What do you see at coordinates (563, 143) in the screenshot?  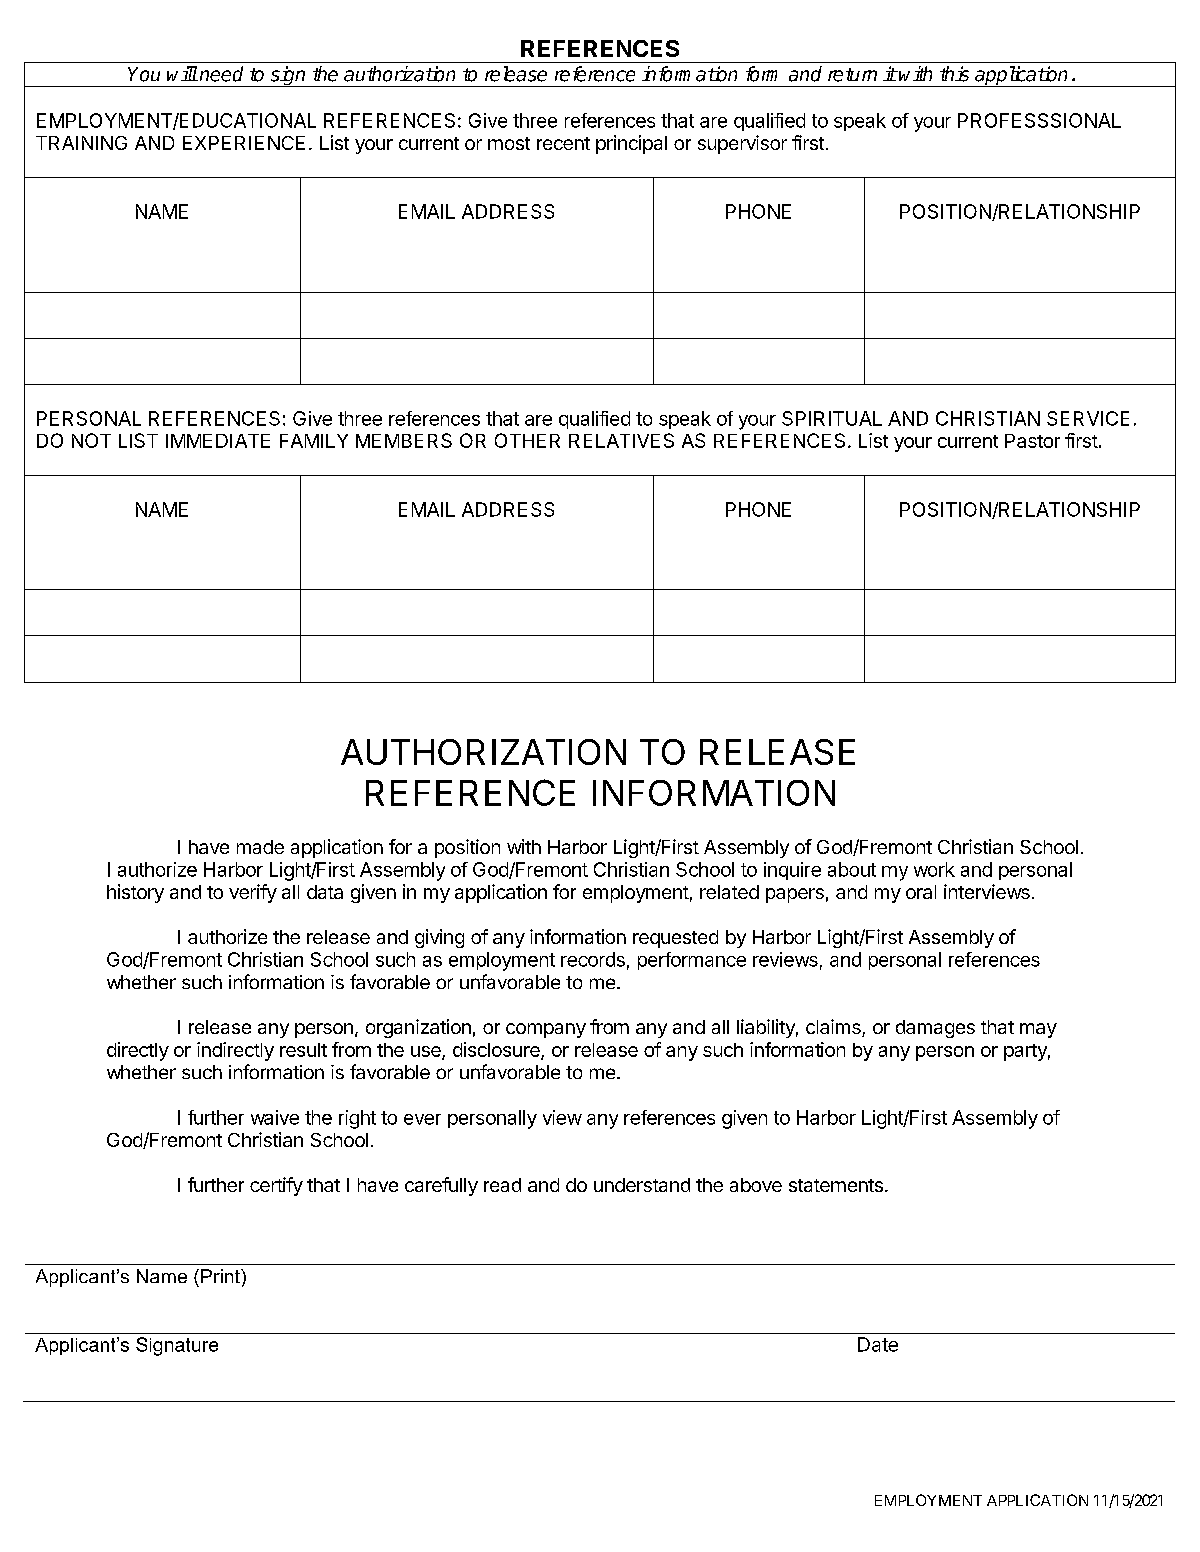 I see `recent` at bounding box center [563, 143].
